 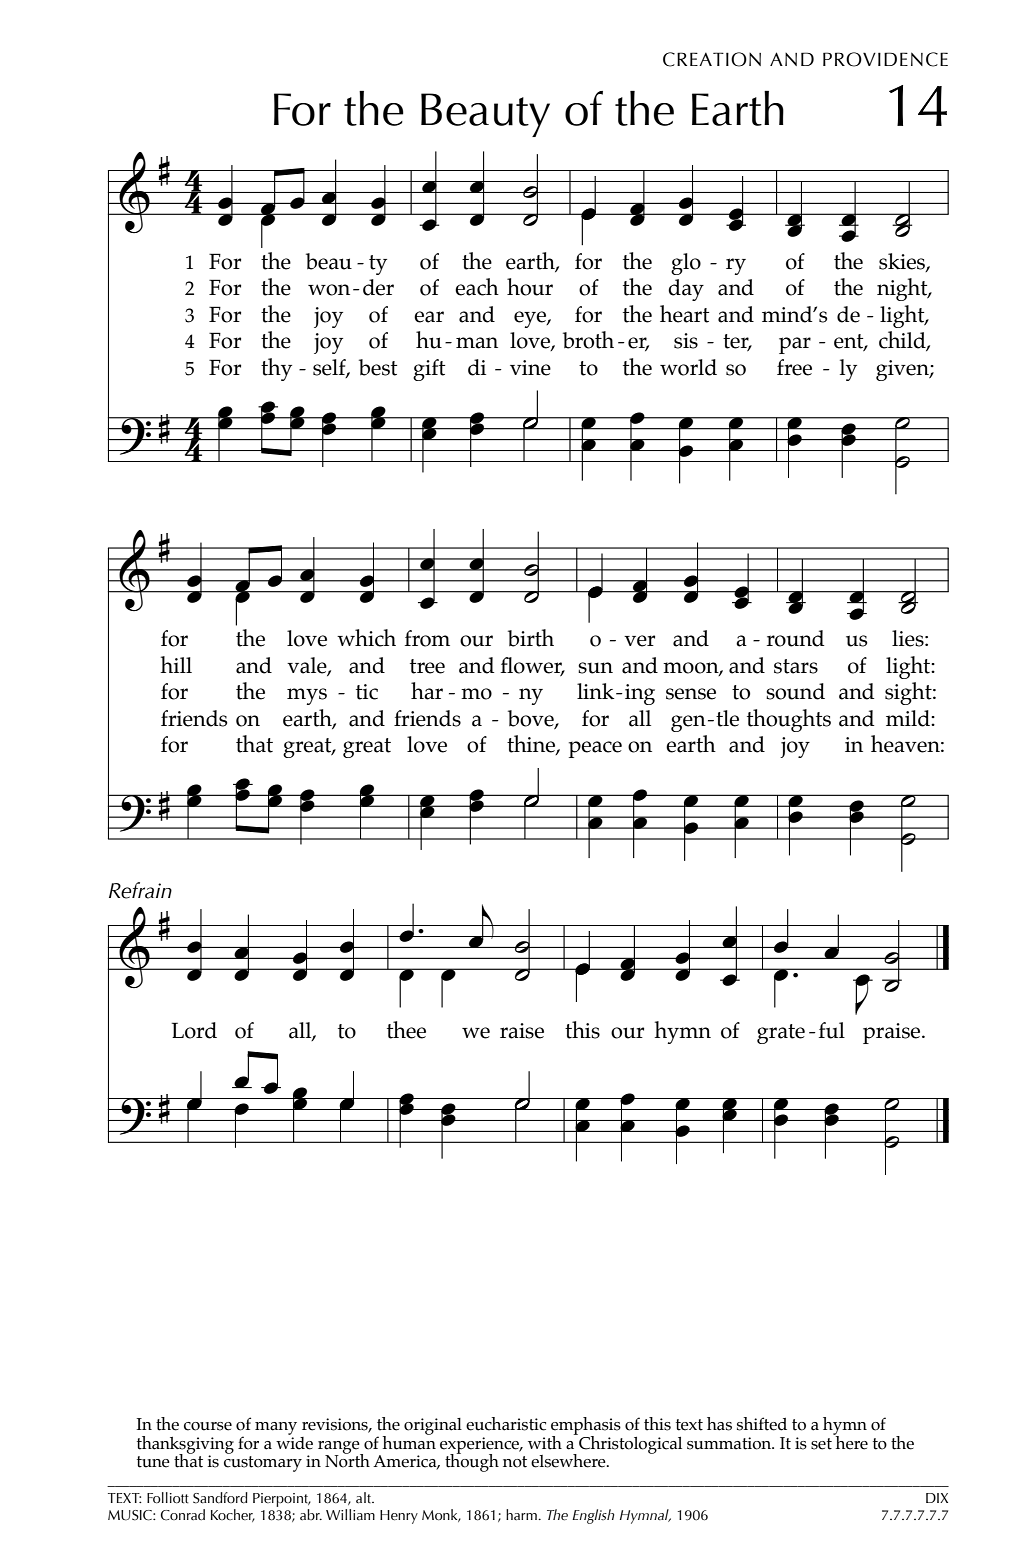 I want to click on ful, so click(x=832, y=1030).
